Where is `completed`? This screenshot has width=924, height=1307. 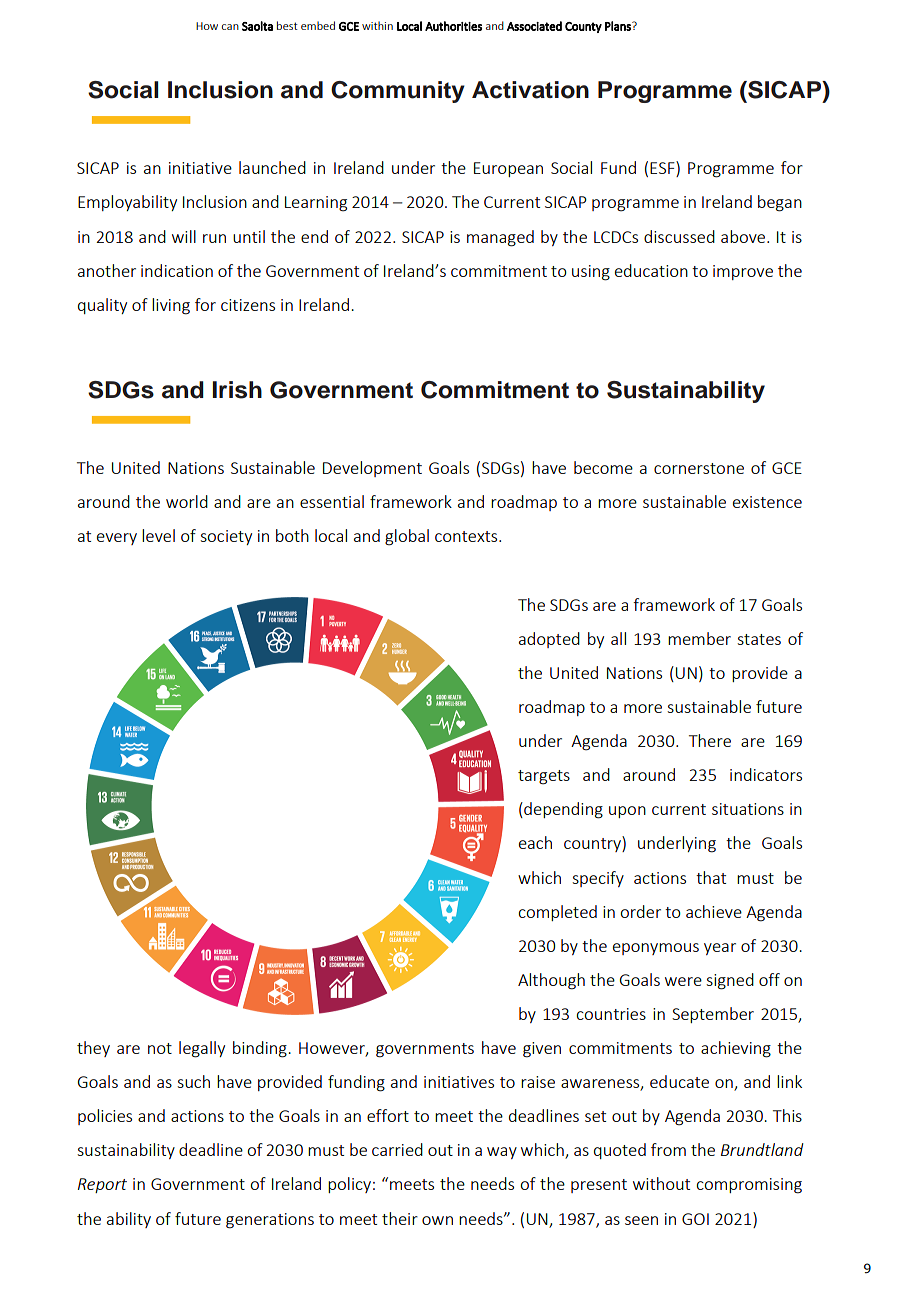 completed is located at coordinates (557, 913).
